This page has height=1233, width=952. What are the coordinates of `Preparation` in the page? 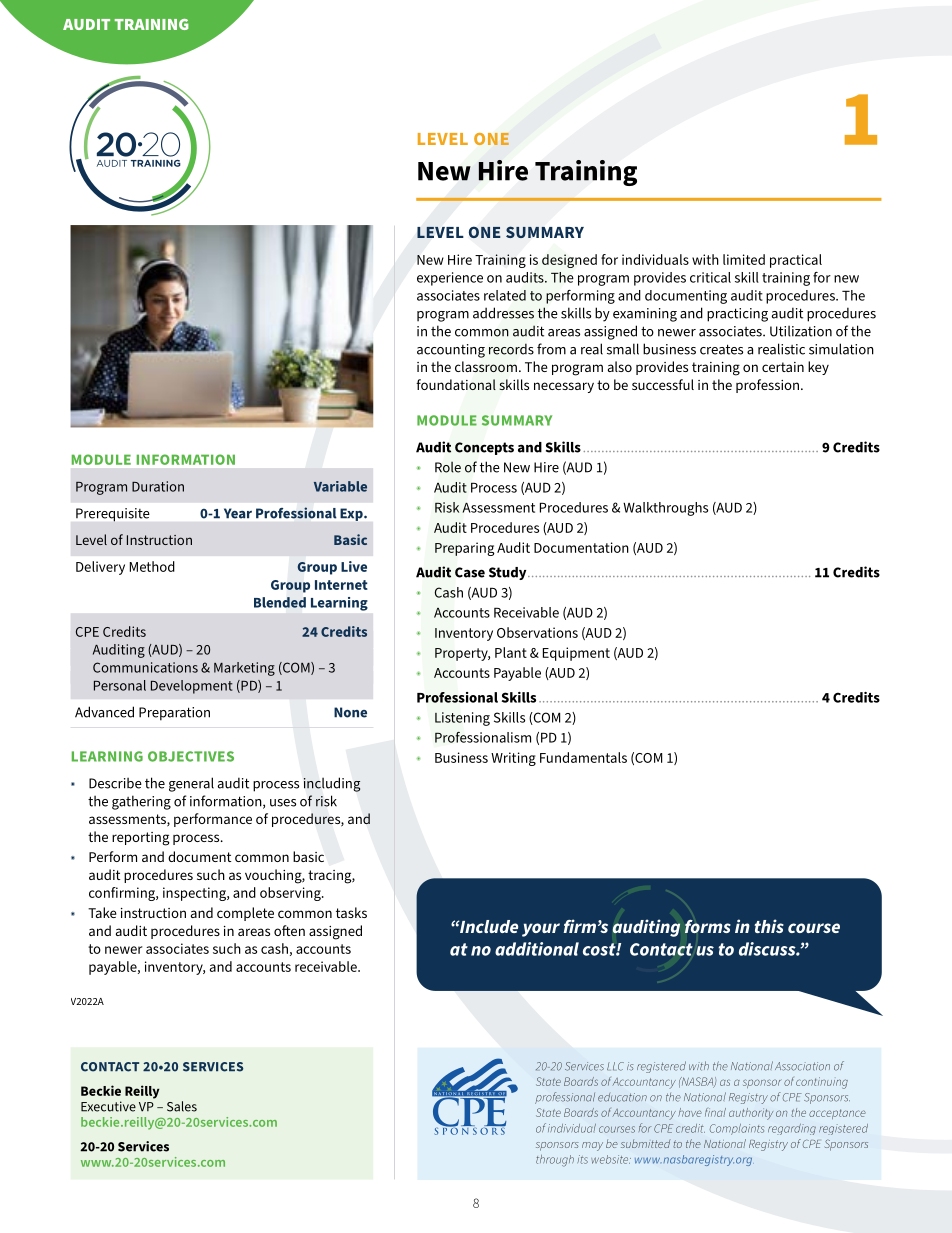 It's located at (174, 714).
